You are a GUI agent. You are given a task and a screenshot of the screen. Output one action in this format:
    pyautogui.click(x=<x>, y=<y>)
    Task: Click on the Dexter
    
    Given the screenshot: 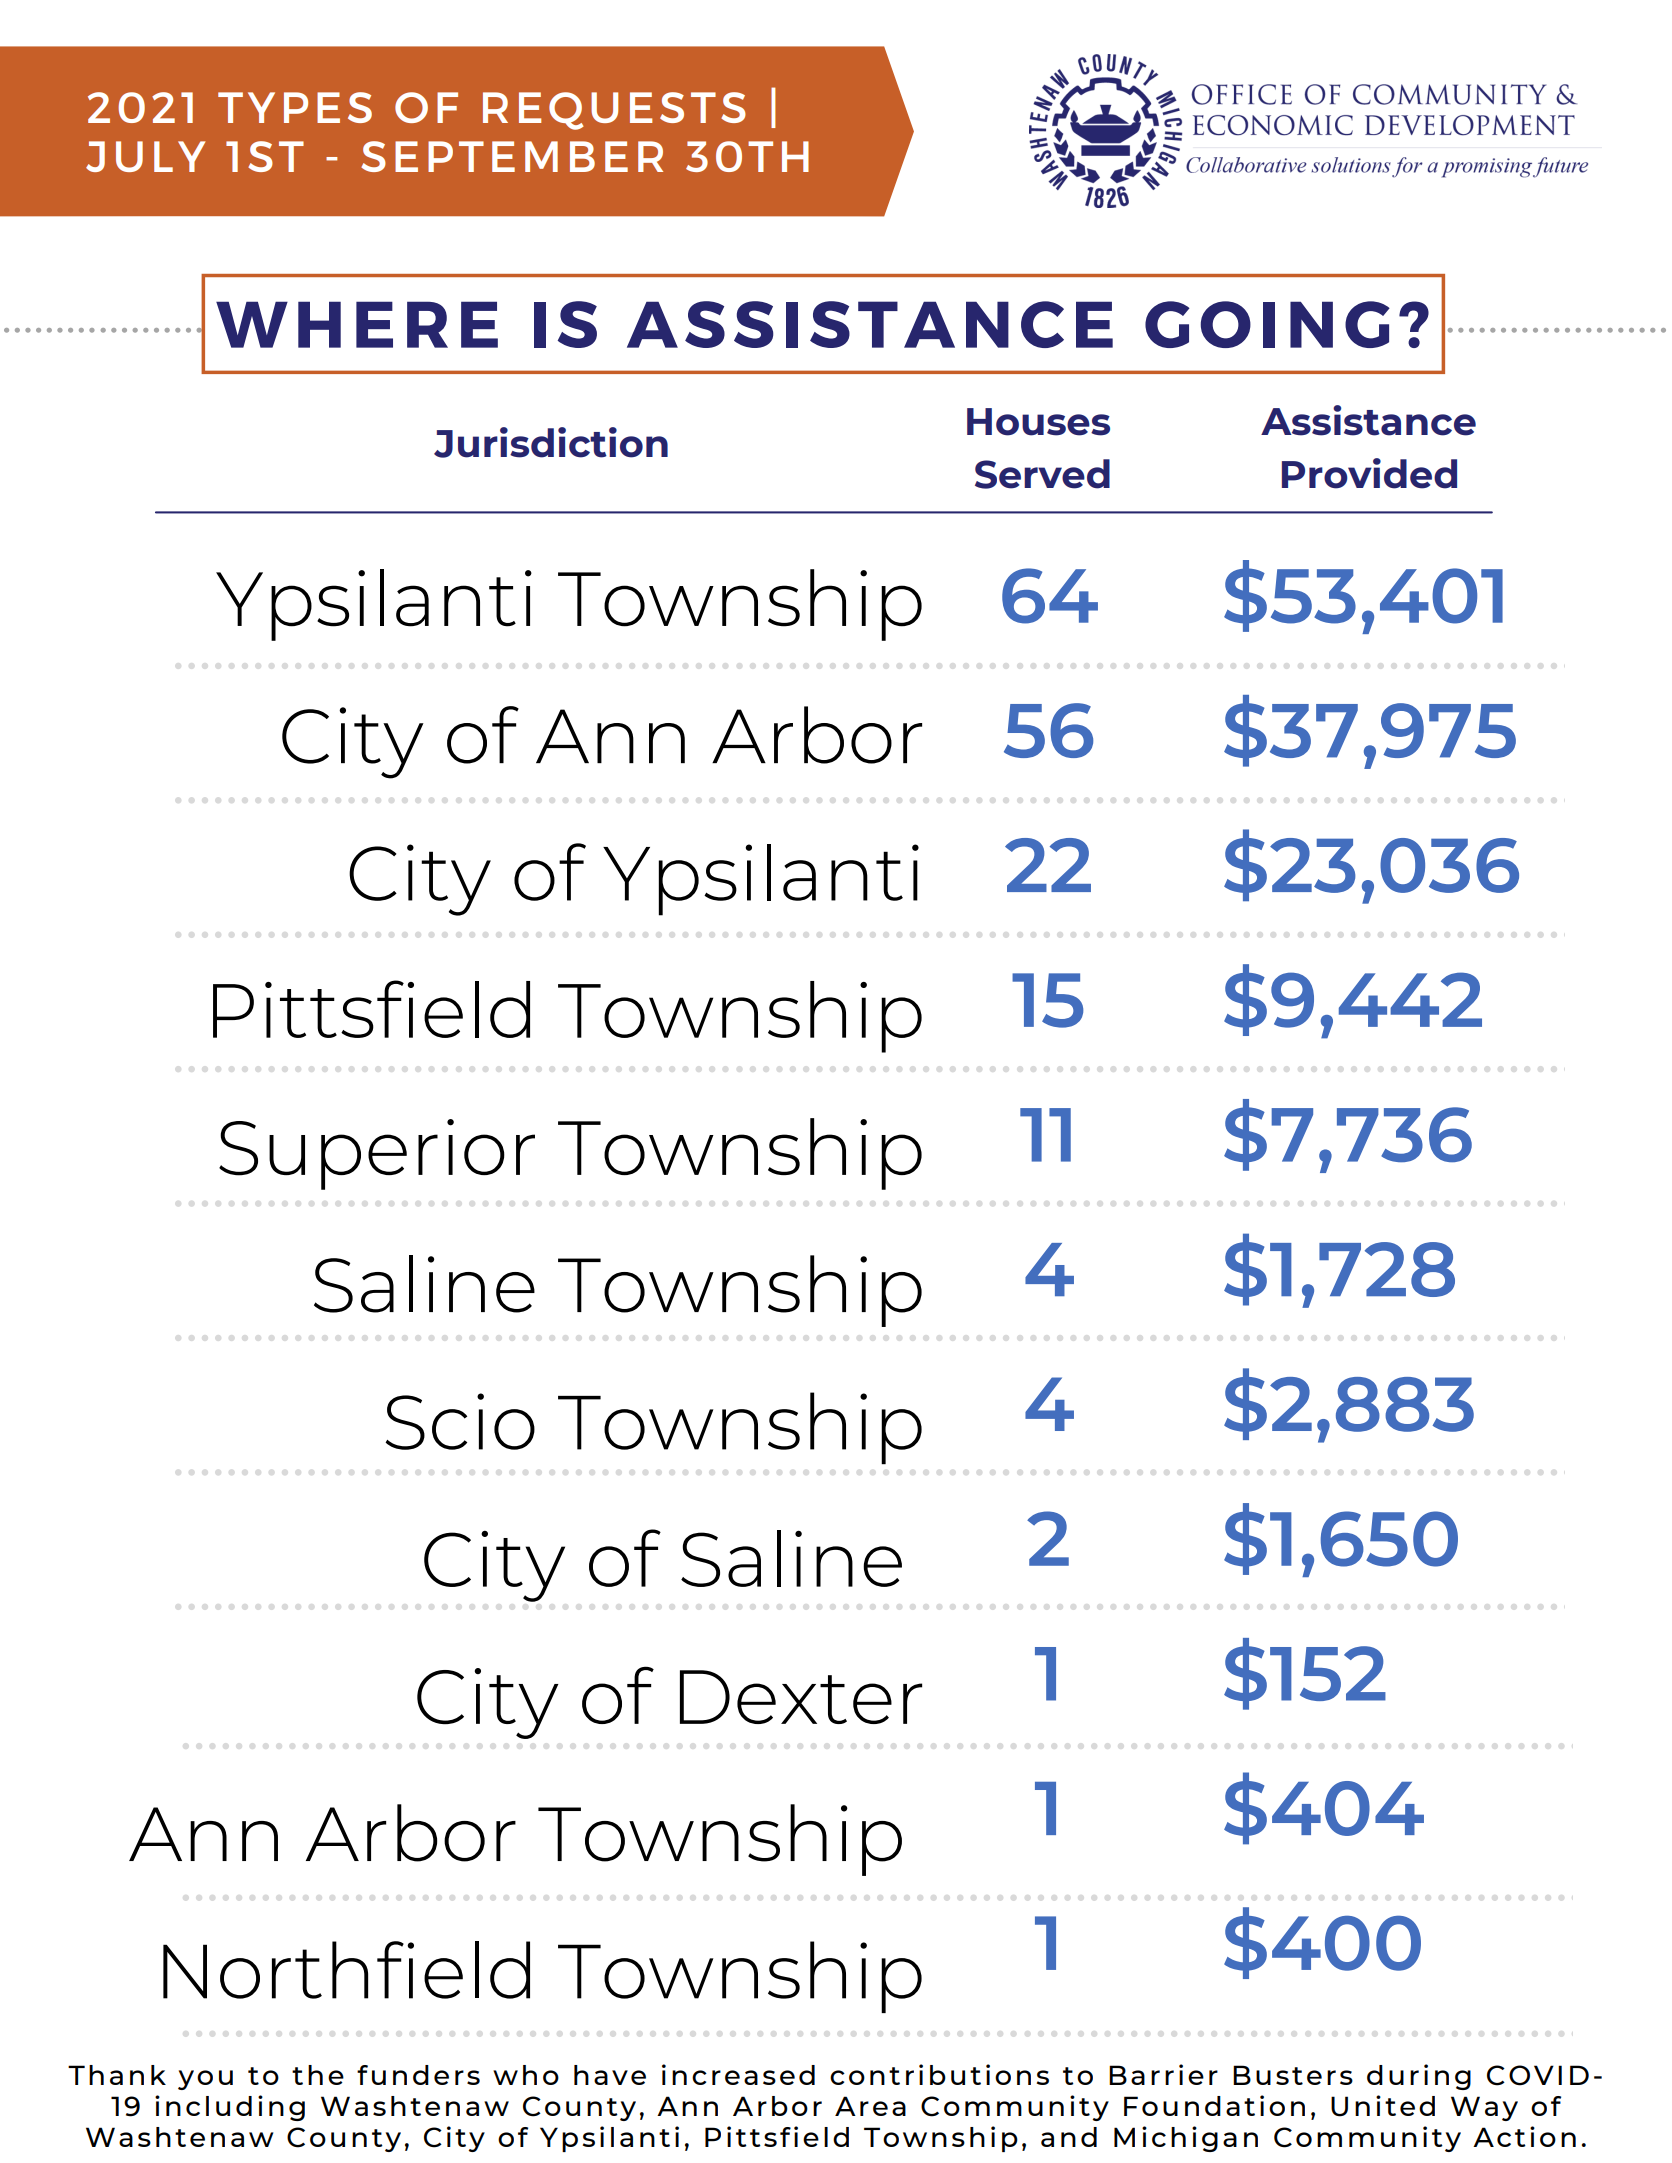 What is the action you would take?
    pyautogui.click(x=801, y=1697)
